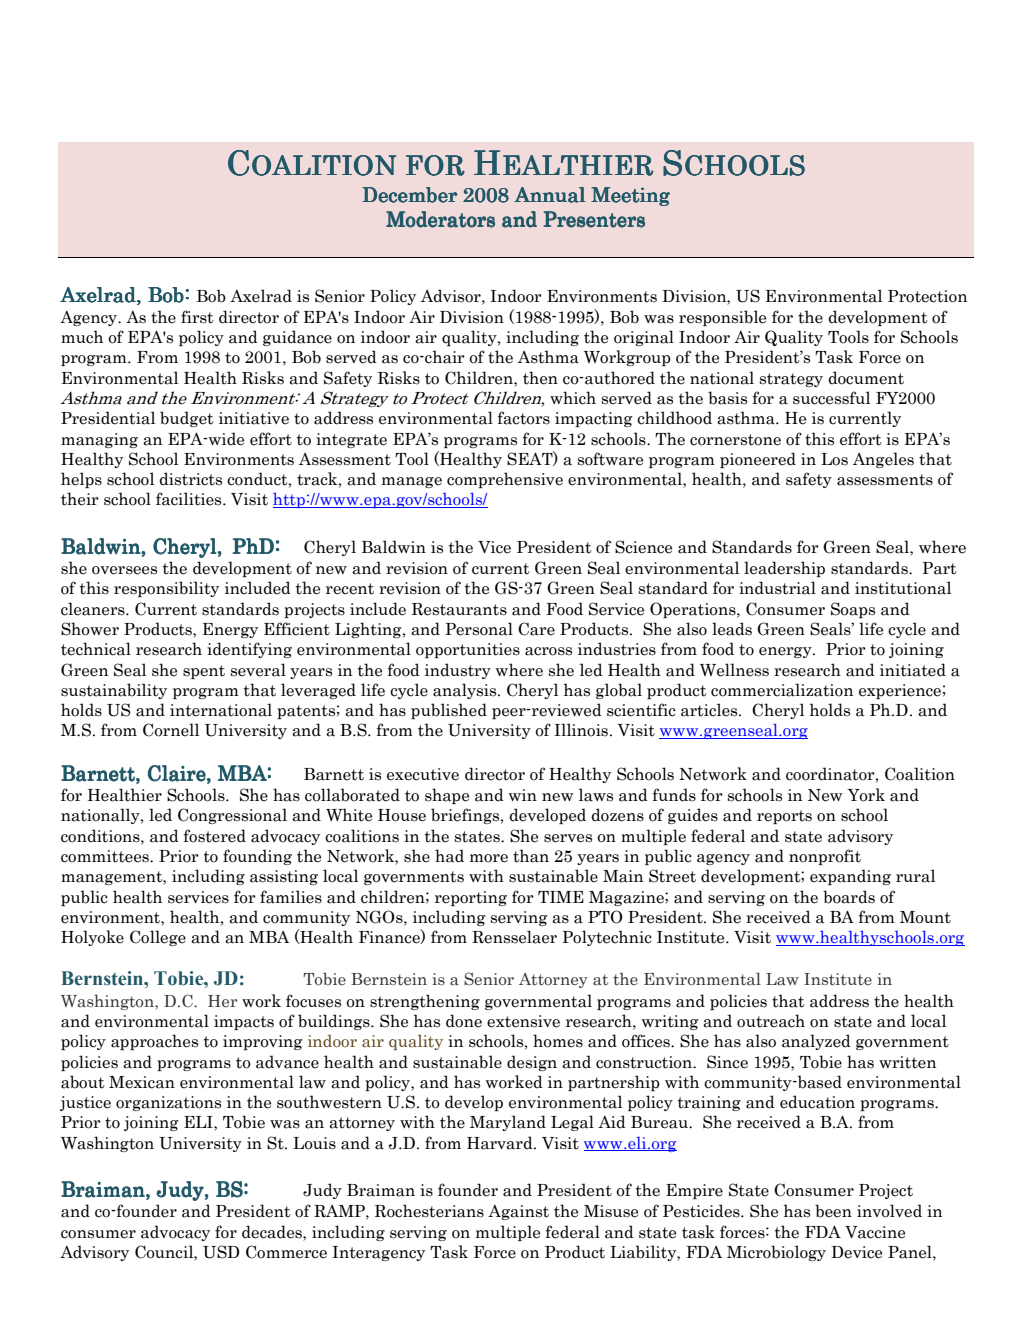 The height and width of the screenshot is (1335, 1032). What do you see at coordinates (197, 317) in the screenshot?
I see `first` at bounding box center [197, 317].
